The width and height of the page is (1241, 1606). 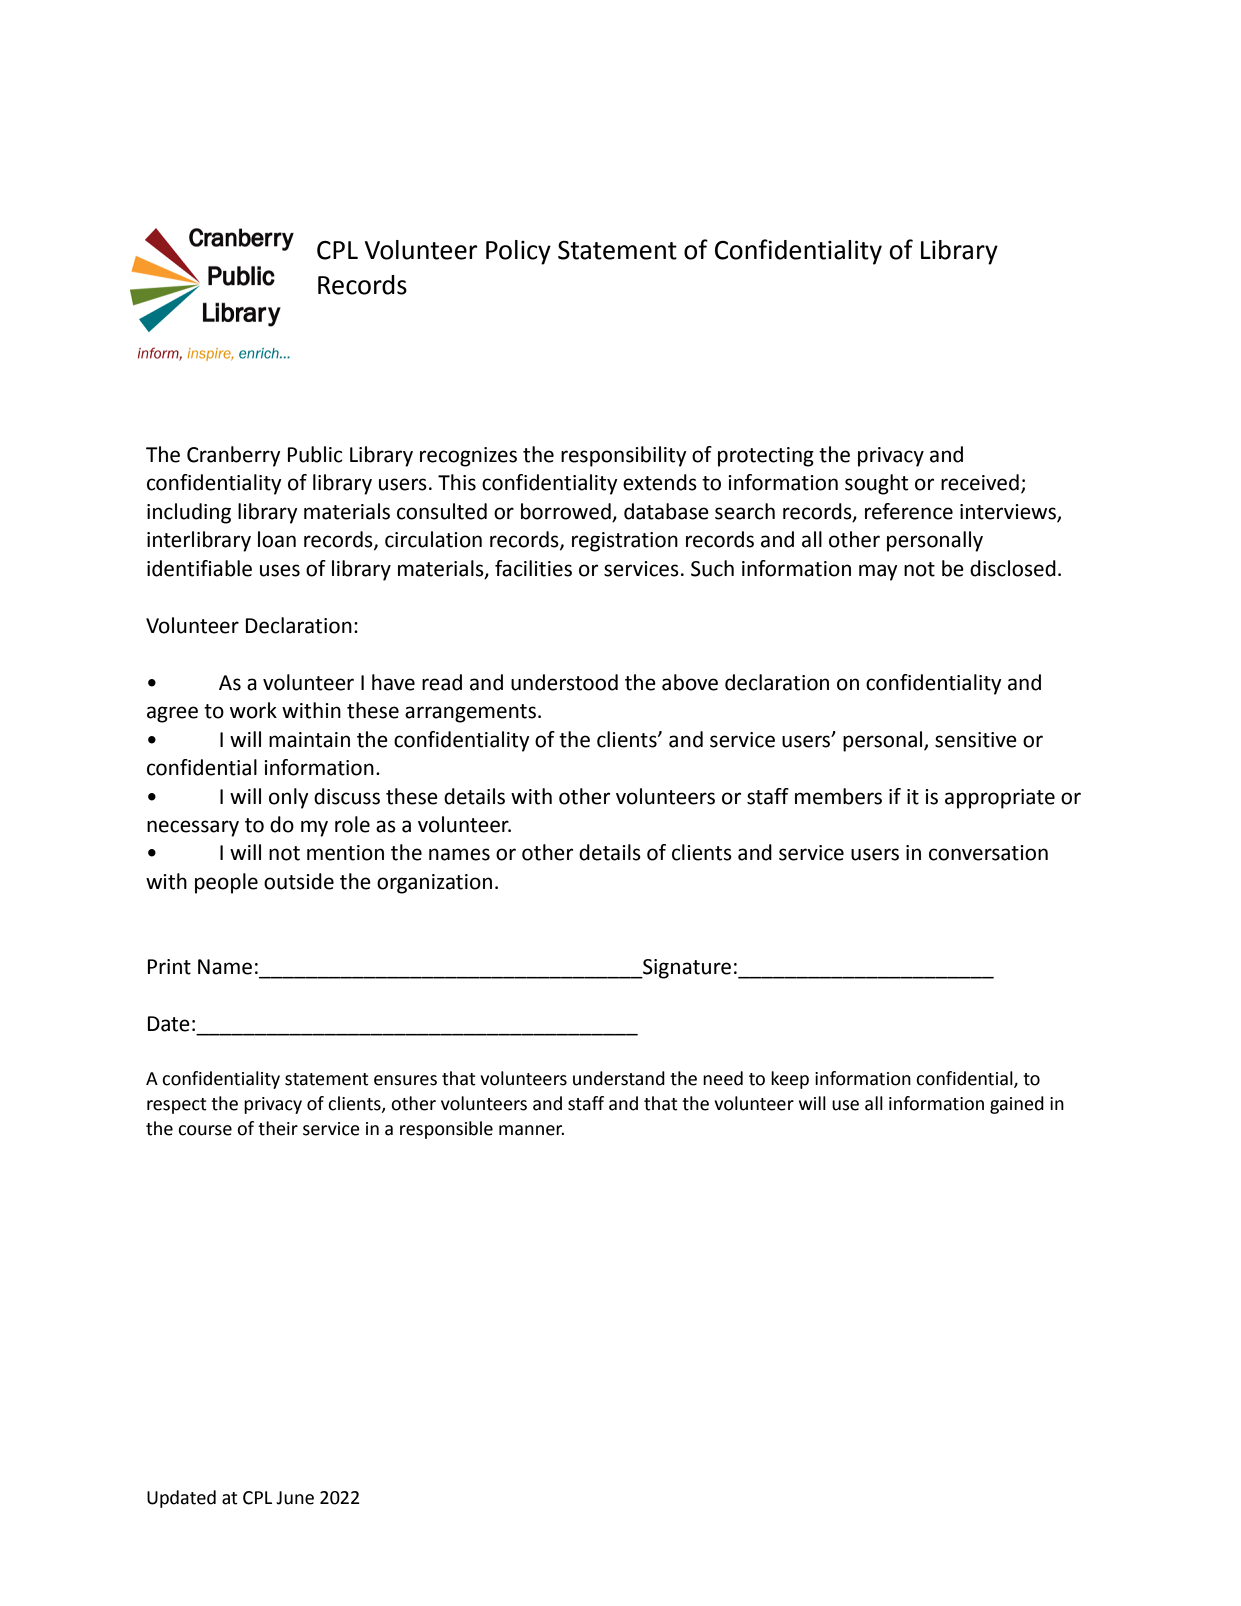 I want to click on Public, so click(x=315, y=454).
